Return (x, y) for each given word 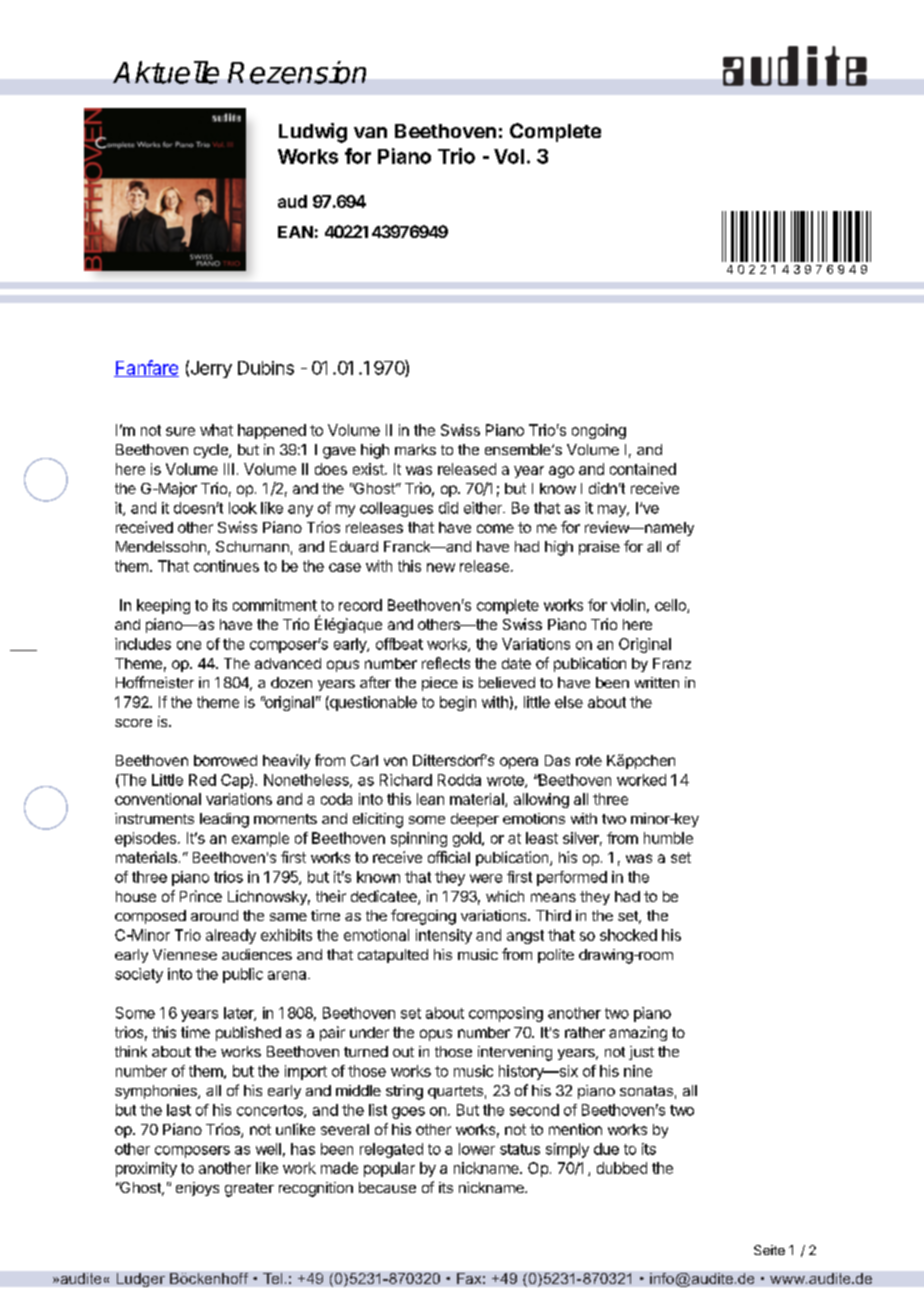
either (484, 508)
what (216, 430)
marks (415, 449)
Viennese (185, 954)
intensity (444, 936)
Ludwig (313, 133)
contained (643, 469)
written (657, 682)
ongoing (599, 431)
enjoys (197, 1189)
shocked (628, 935)
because (387, 1187)
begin (458, 703)
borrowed (225, 760)
